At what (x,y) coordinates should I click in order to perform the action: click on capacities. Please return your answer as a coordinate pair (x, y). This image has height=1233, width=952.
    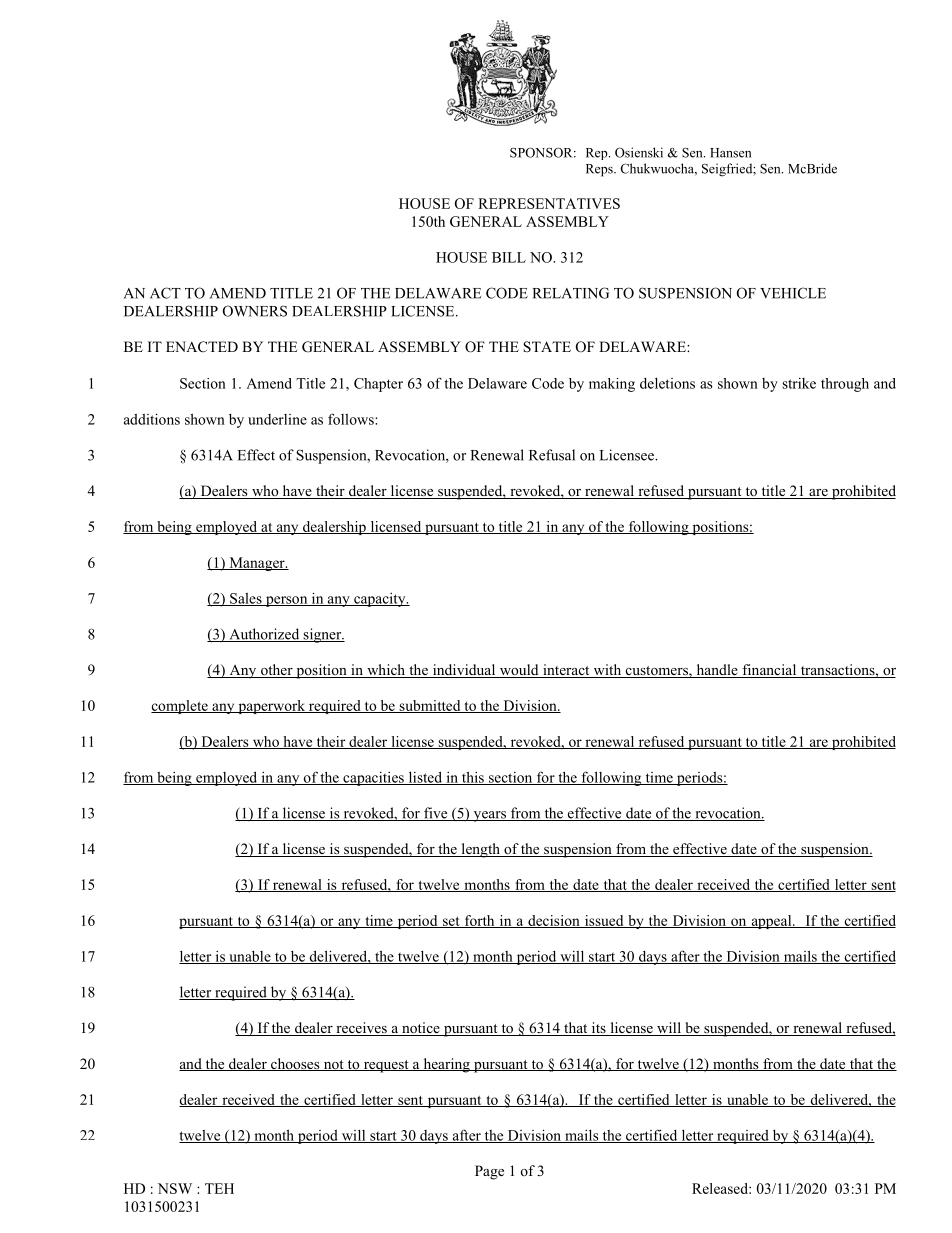
    Looking at the image, I should click on (373, 779).
